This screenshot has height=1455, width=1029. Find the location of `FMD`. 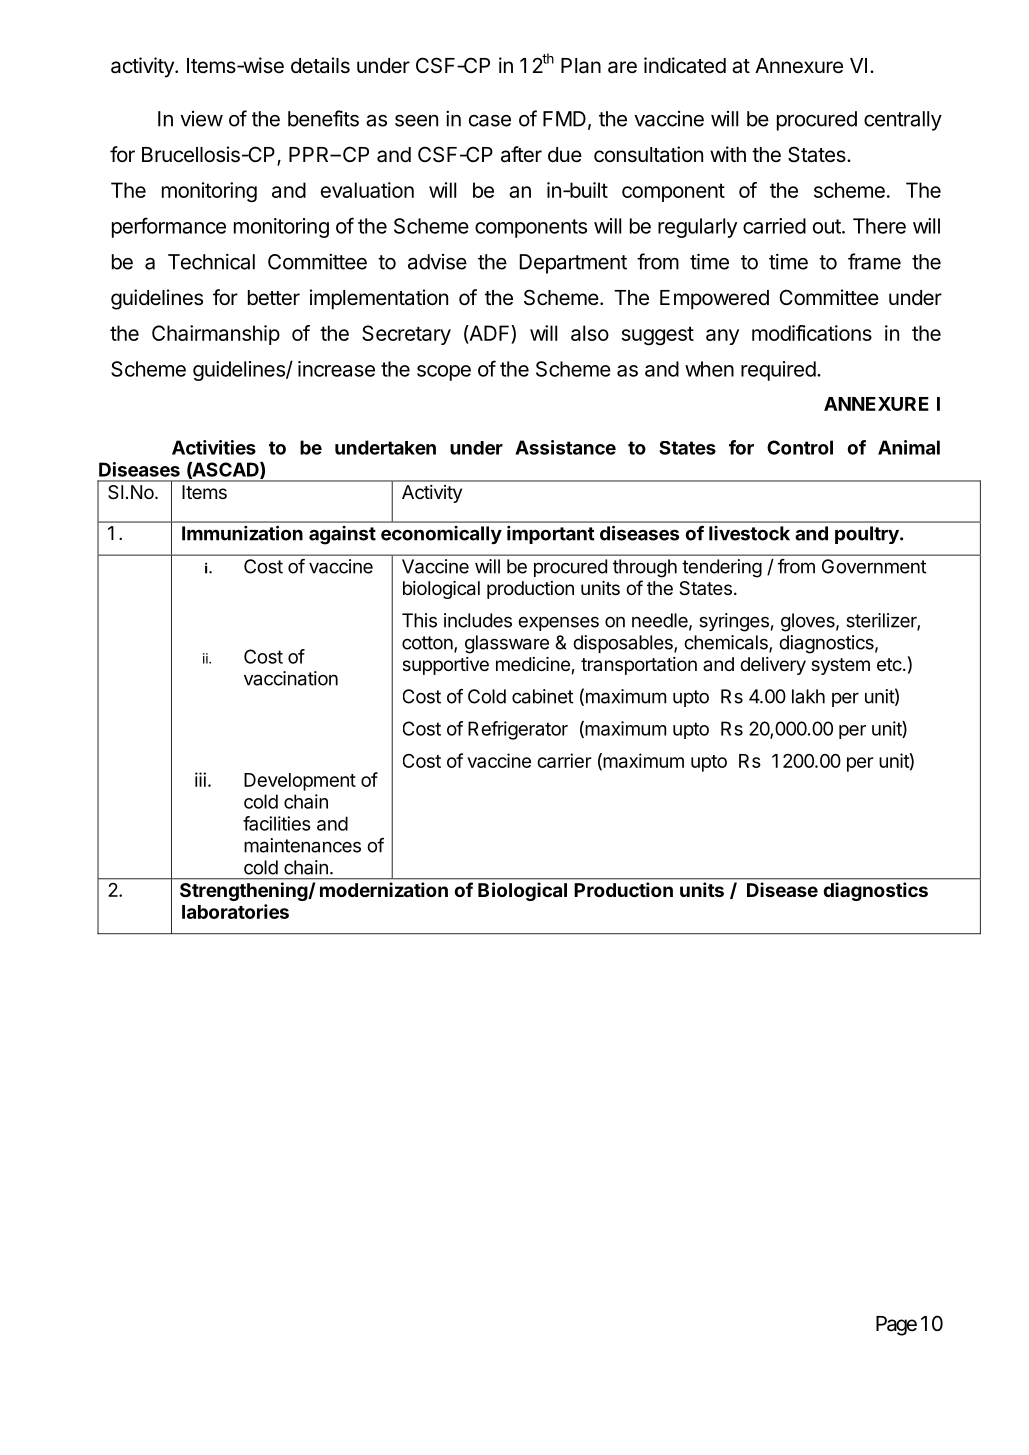

FMD is located at coordinates (564, 119).
